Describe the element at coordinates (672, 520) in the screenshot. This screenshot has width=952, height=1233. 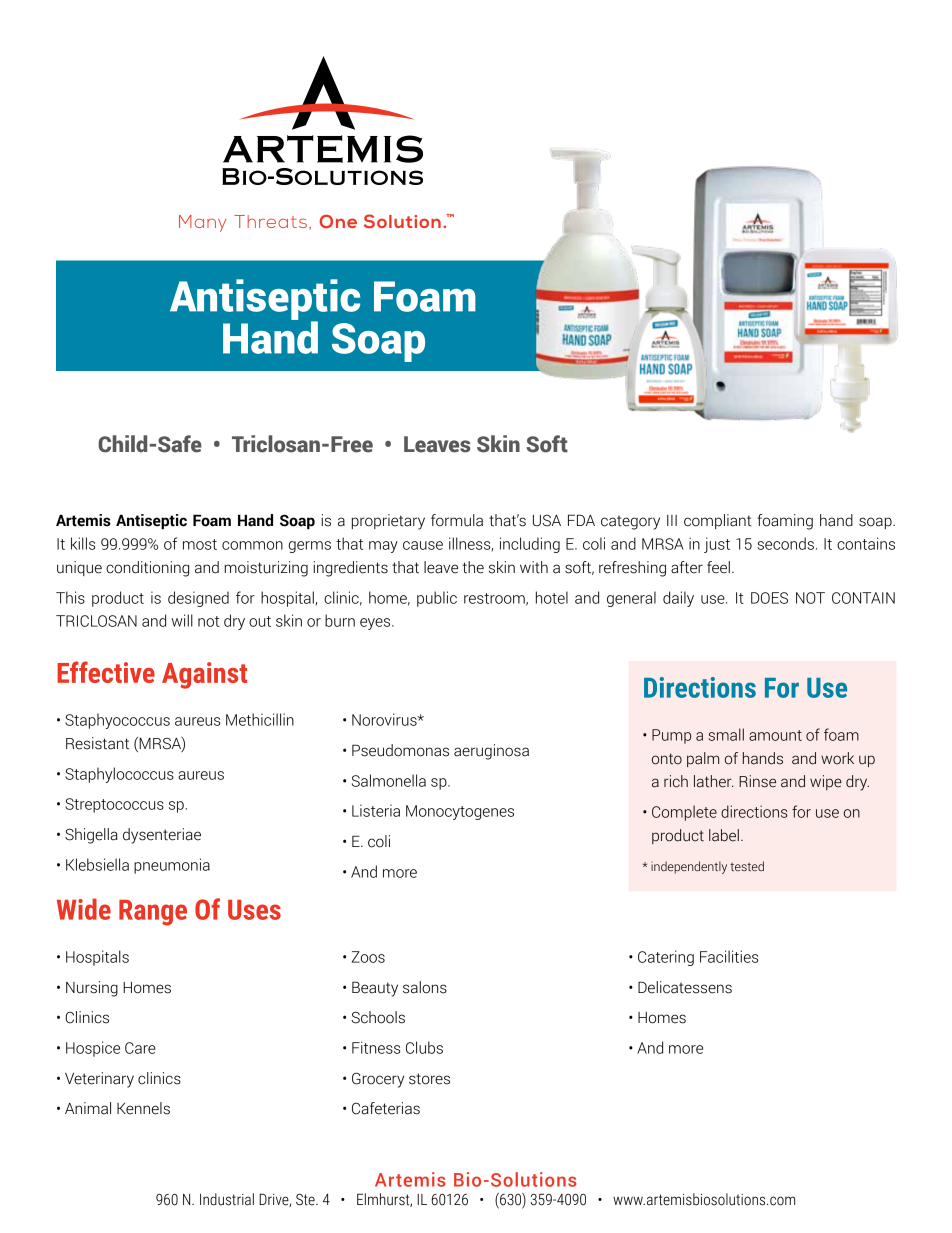
I see `III` at that location.
